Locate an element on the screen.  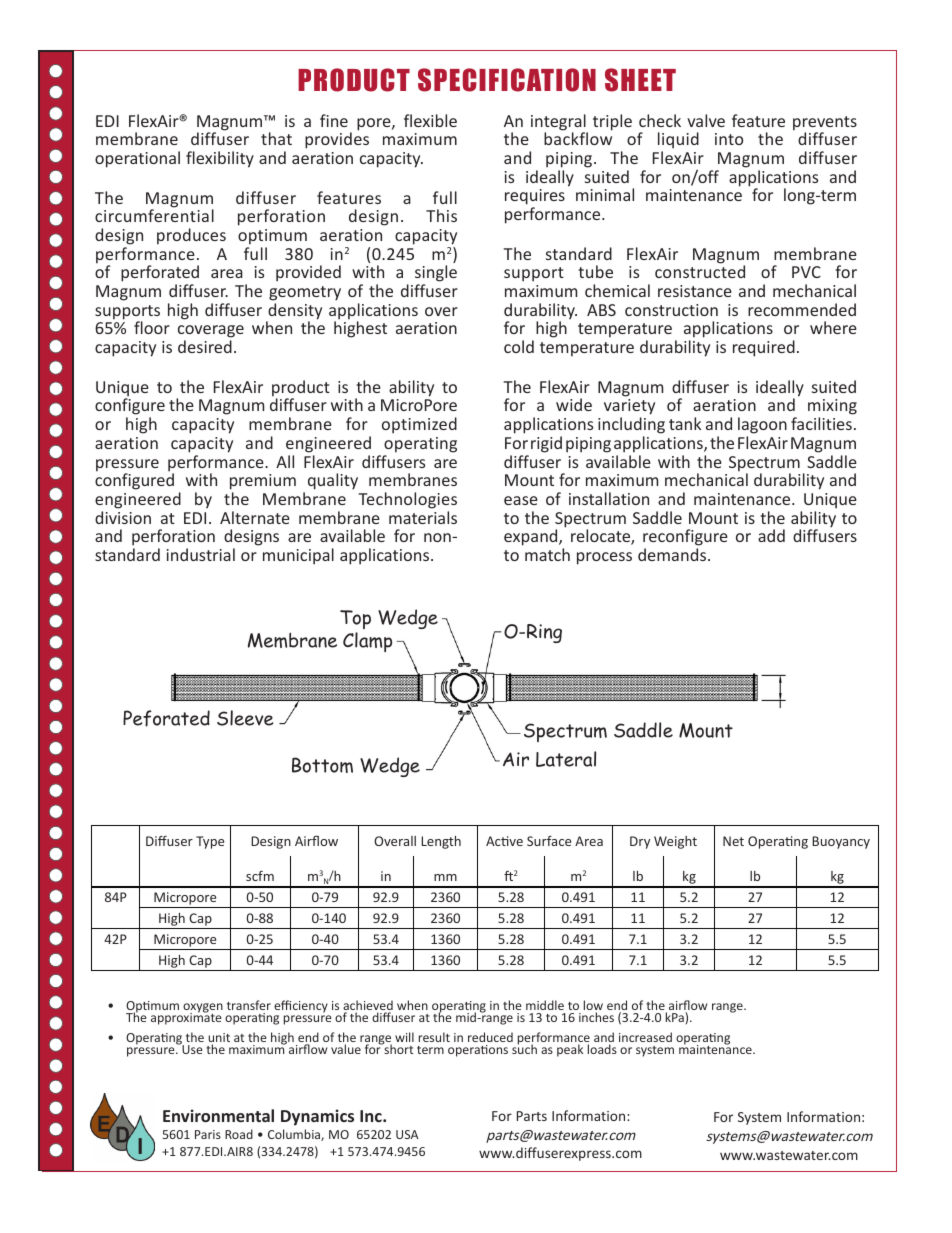
Environmental is located at coordinates (218, 1115).
